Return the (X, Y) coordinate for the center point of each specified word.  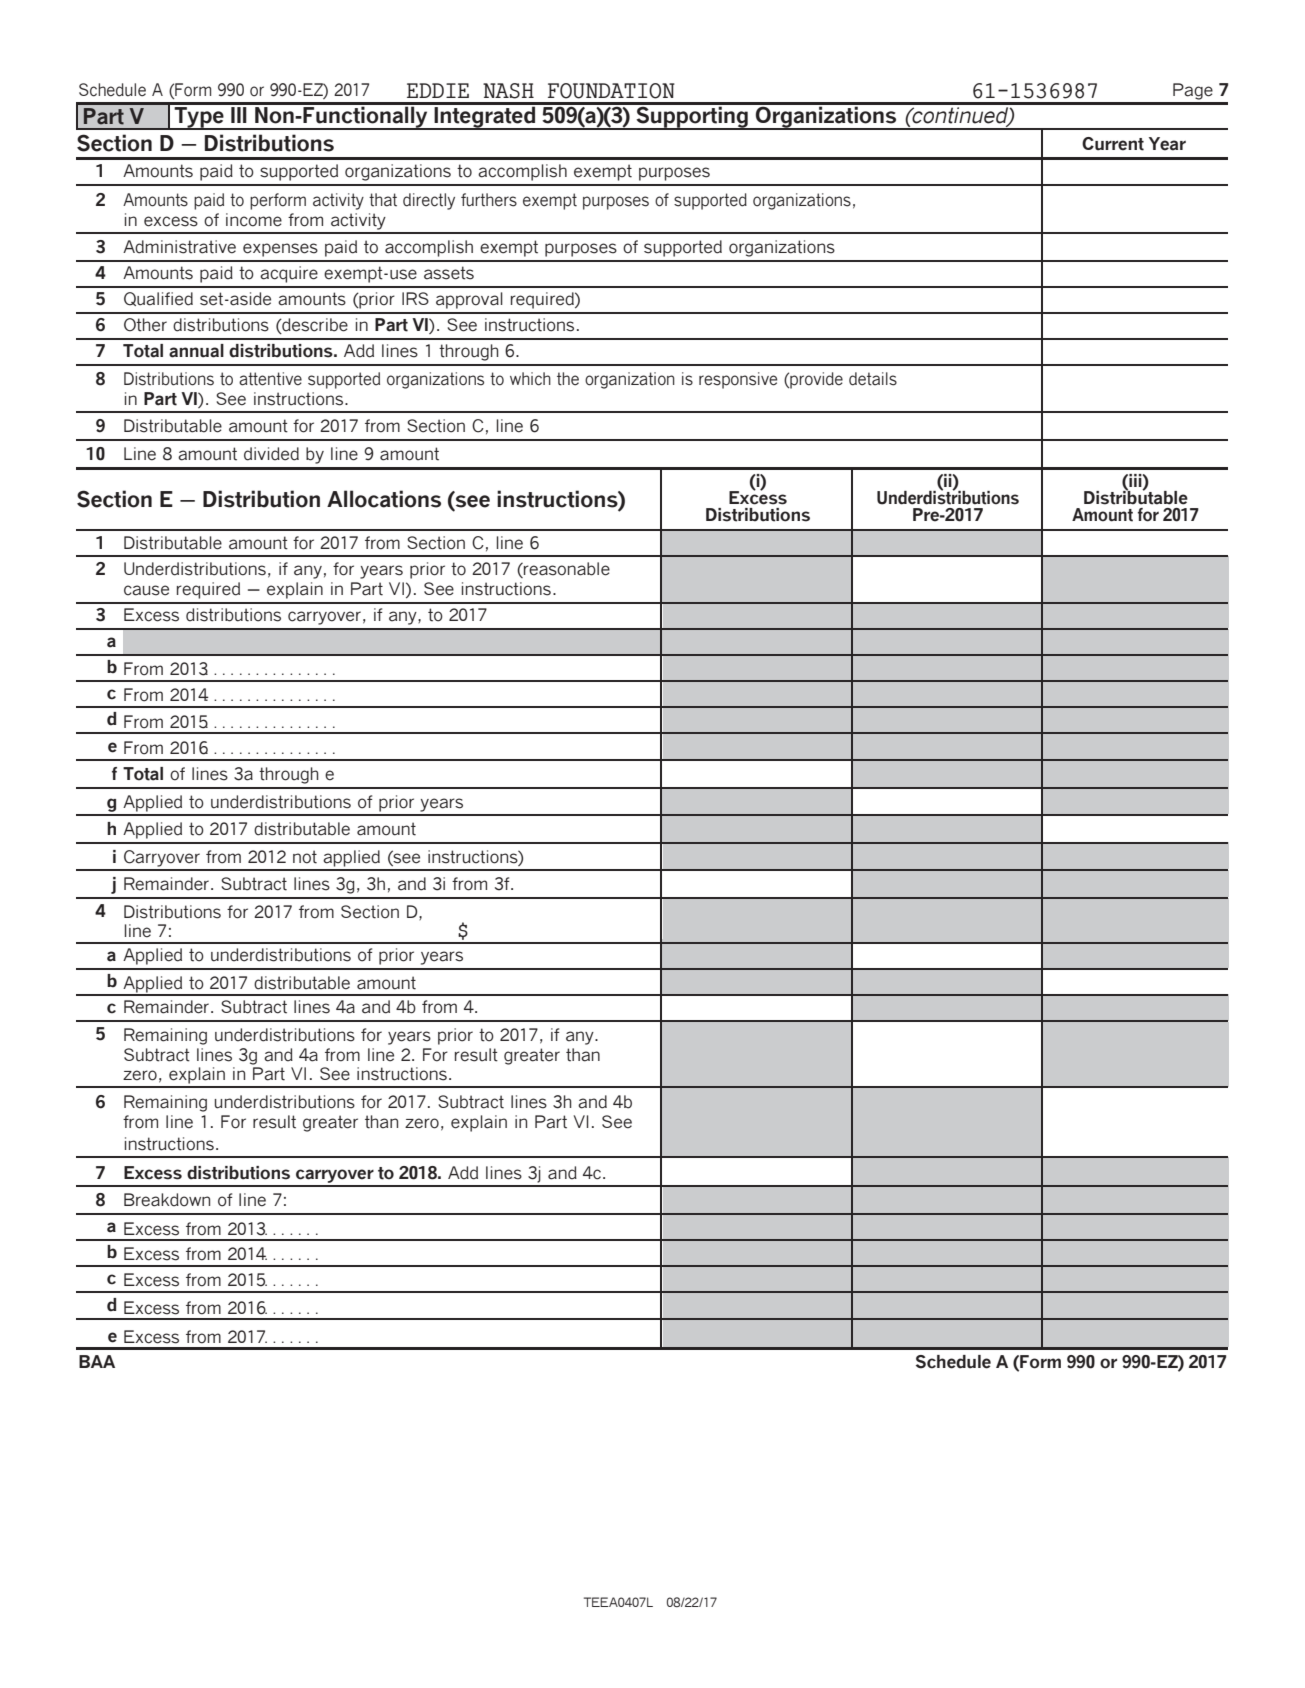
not (305, 857)
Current (1113, 144)
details (873, 379)
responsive (738, 380)
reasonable (566, 570)
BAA (97, 1361)
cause (146, 590)
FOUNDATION (611, 91)
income (254, 220)
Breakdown (167, 1200)
